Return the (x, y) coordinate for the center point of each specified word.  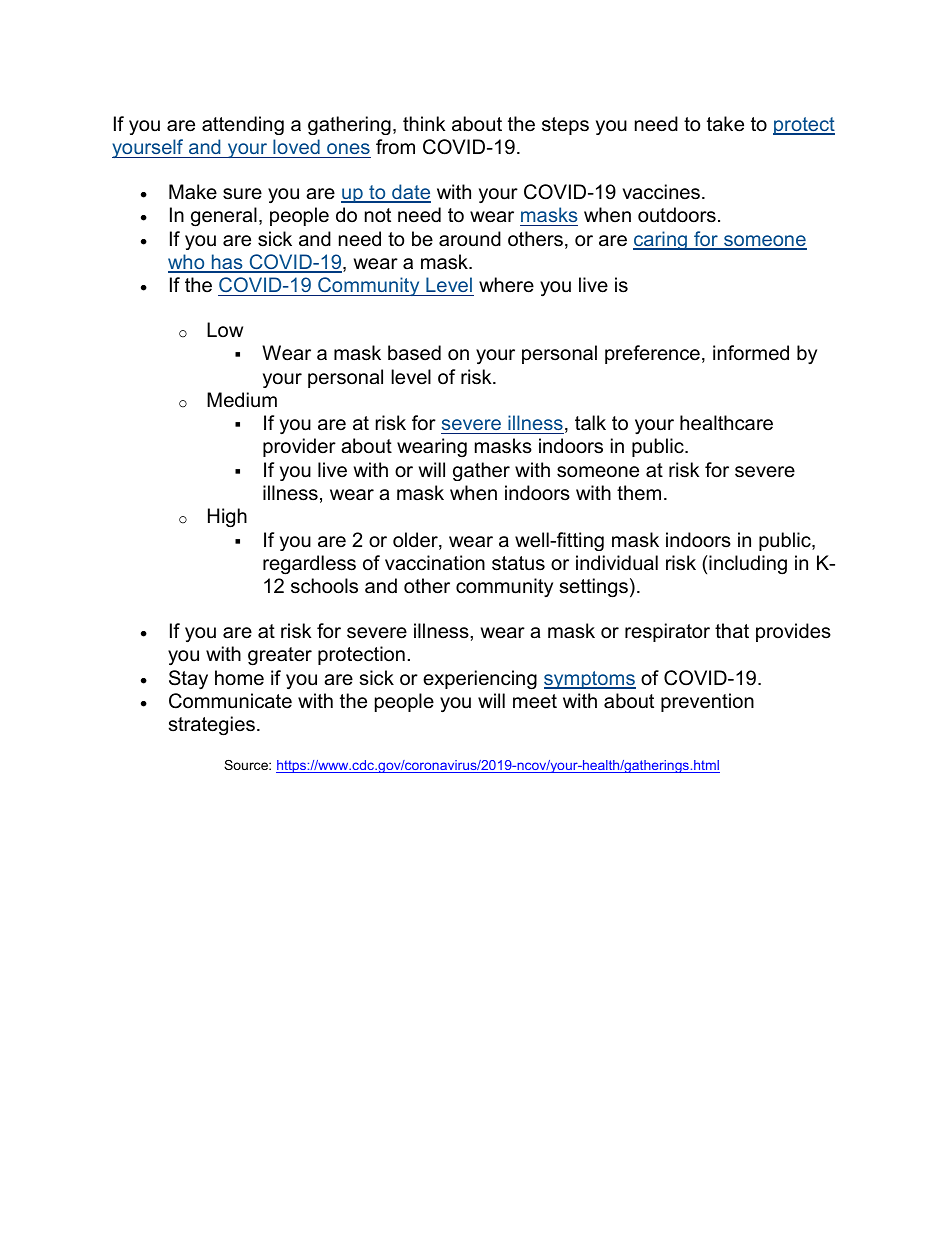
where (506, 285)
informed (751, 353)
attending (243, 125)
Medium (242, 400)
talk (590, 422)
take (725, 124)
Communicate (230, 701)
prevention (707, 702)
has (227, 263)
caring (661, 240)
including (747, 565)
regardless (309, 565)
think (424, 123)
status (518, 563)
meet (535, 701)
